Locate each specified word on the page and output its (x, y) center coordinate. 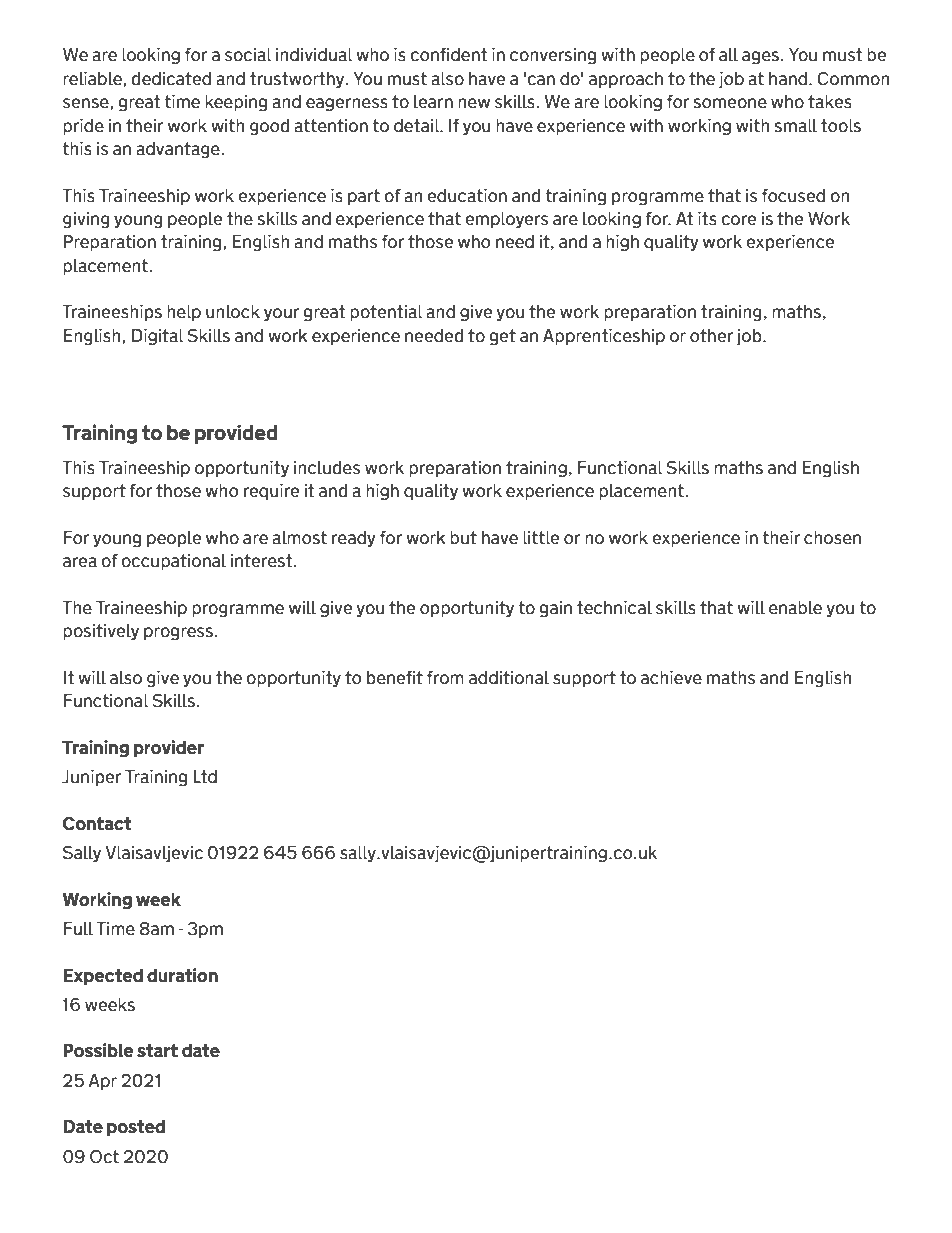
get (502, 337)
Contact (97, 824)
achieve (671, 678)
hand (788, 79)
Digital (158, 337)
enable (795, 608)
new (474, 103)
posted (136, 1128)
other (711, 336)
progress (178, 634)
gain (555, 609)
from (445, 678)
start (157, 1051)
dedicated (171, 79)
